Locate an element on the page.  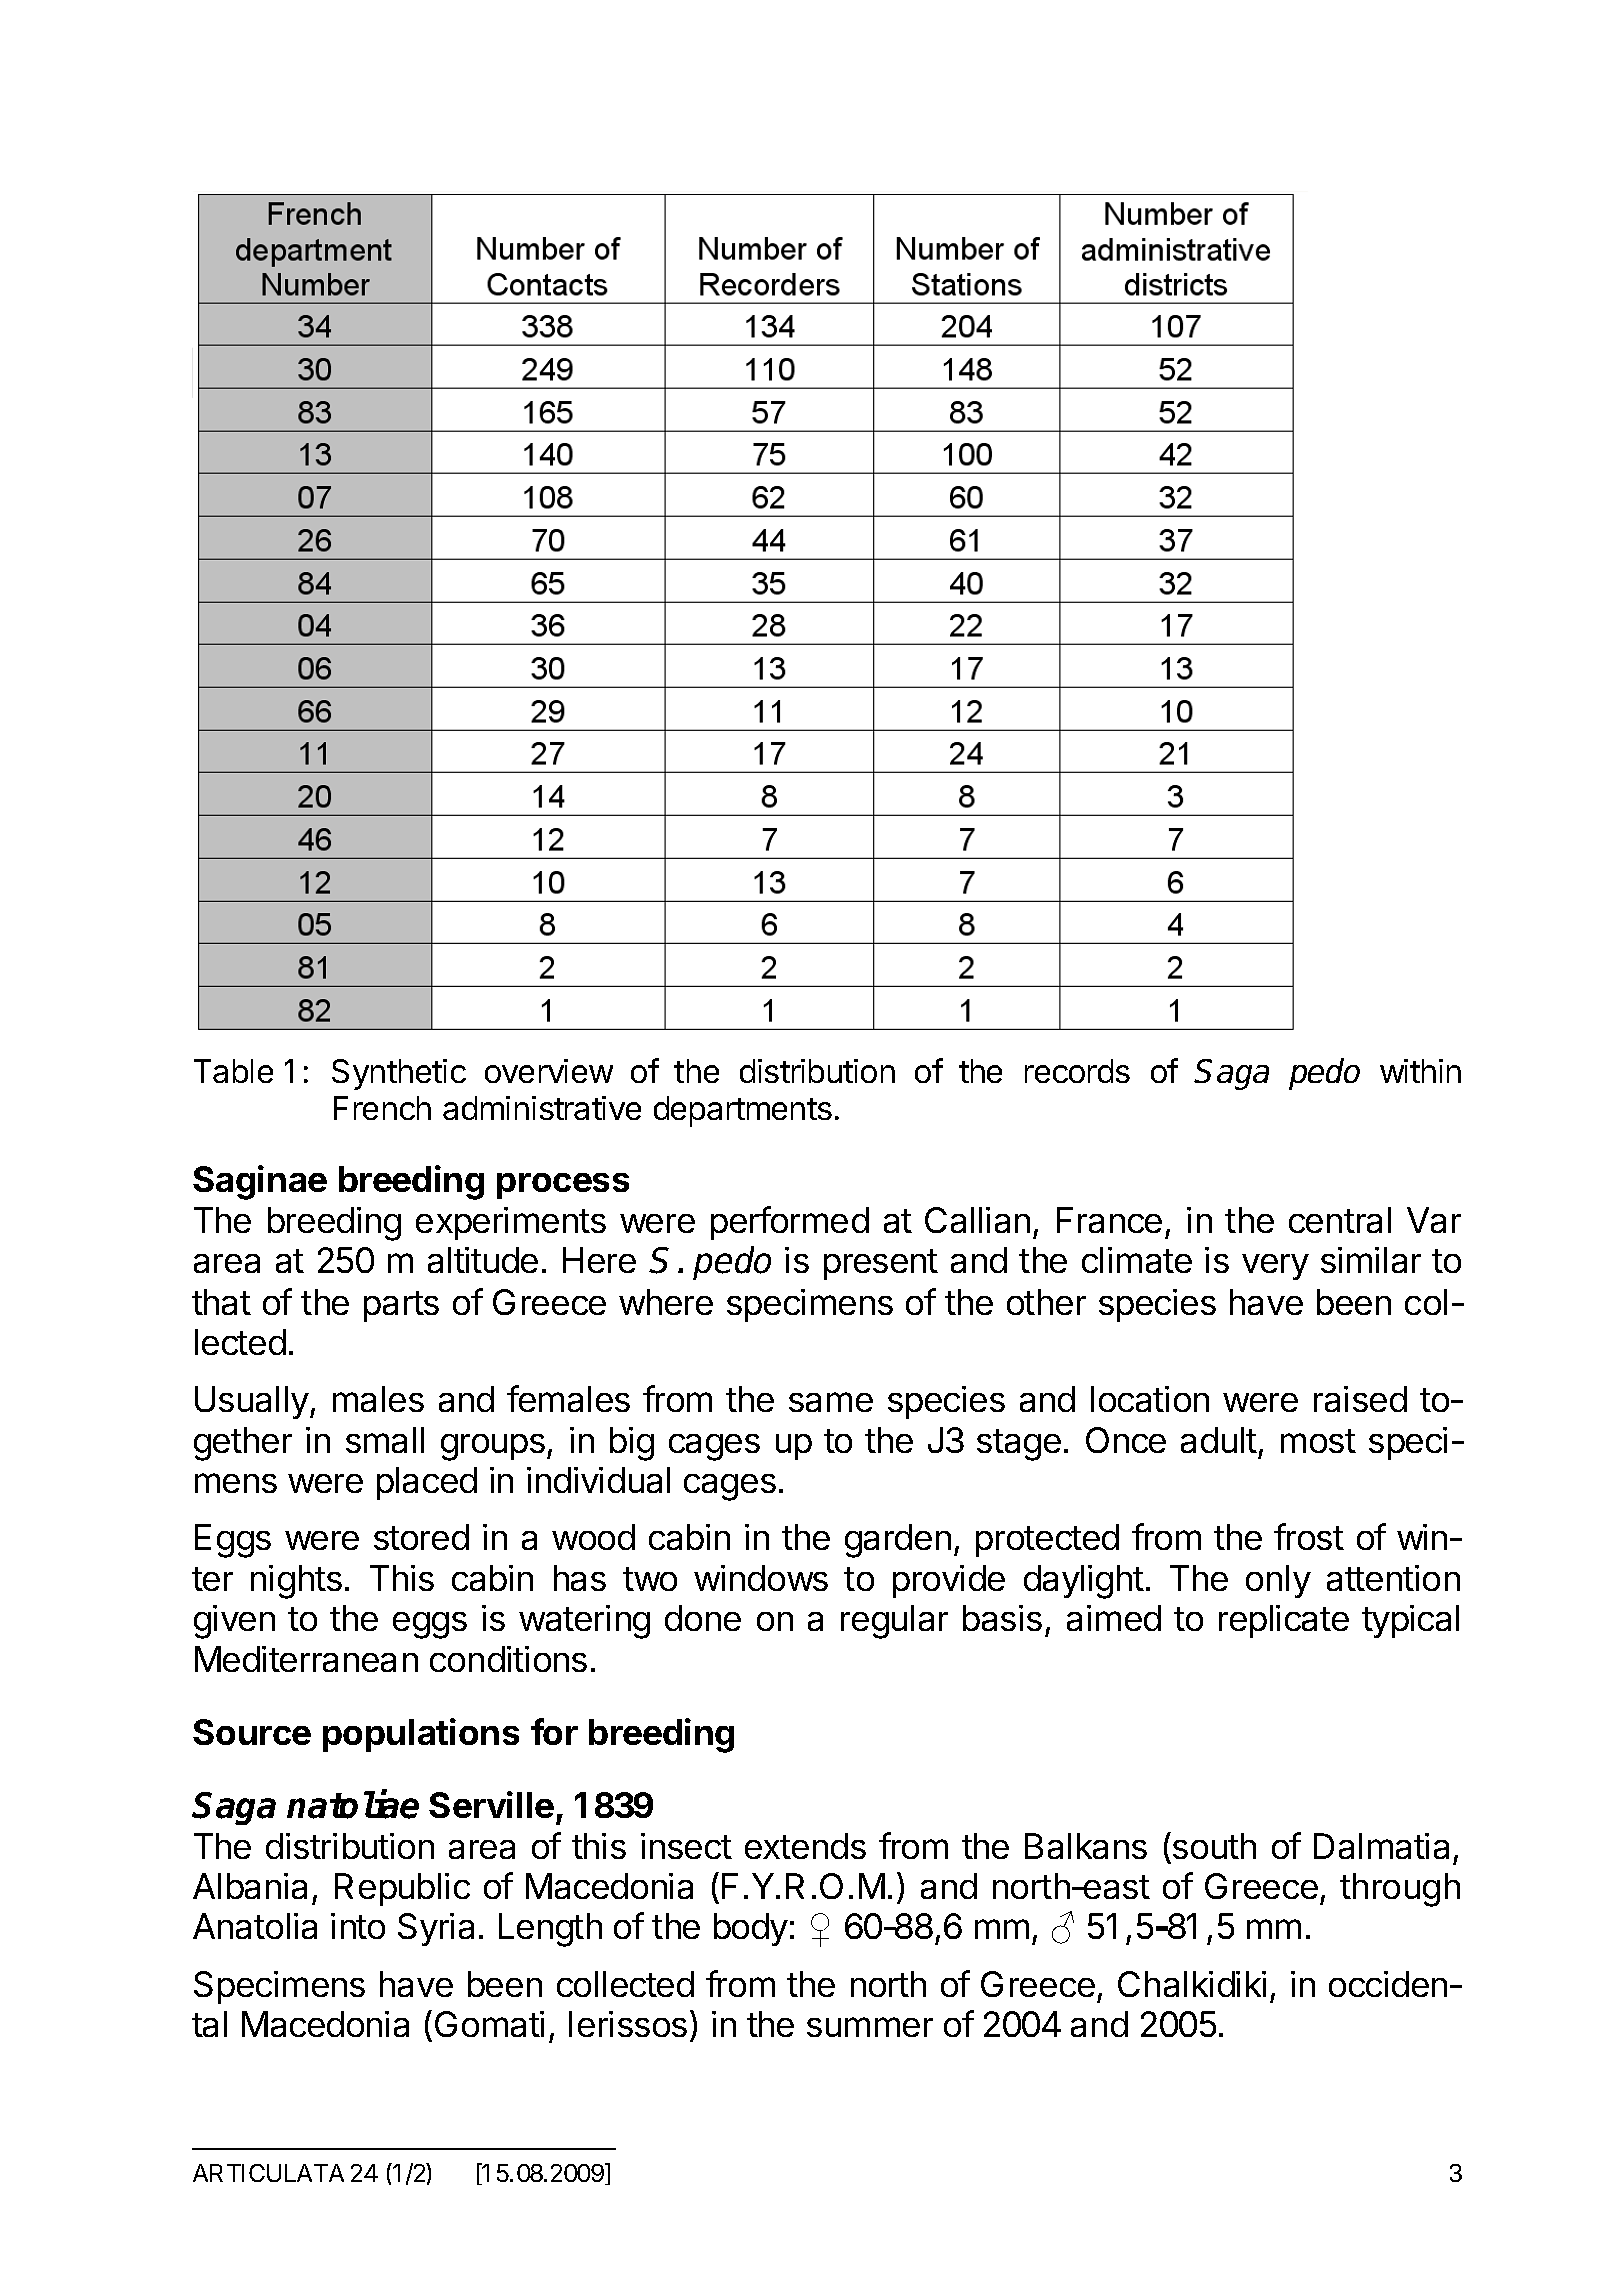
populations is located at coordinates (421, 1735).
